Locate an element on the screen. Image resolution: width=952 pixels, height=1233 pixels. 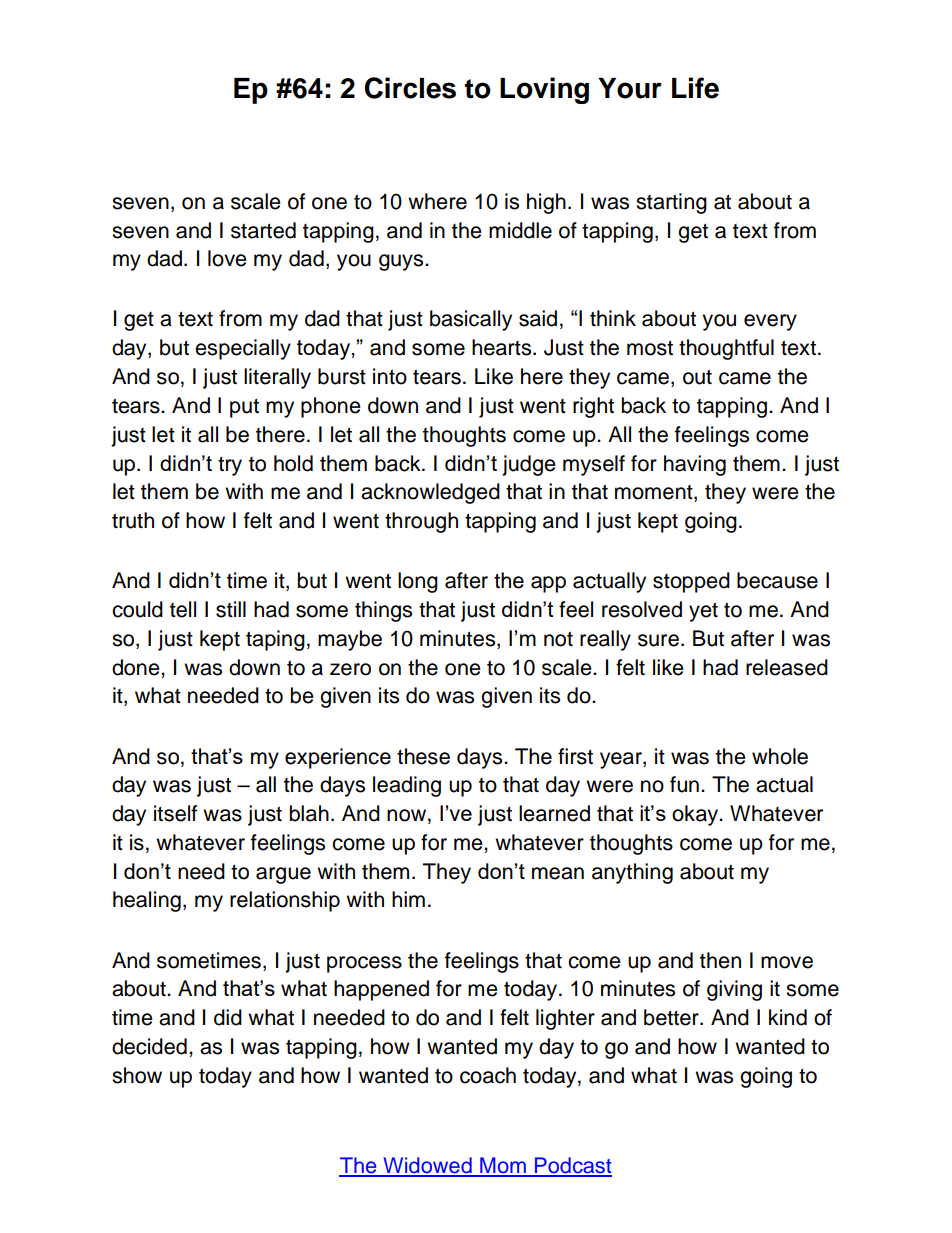
started is located at coordinates (263, 230).
